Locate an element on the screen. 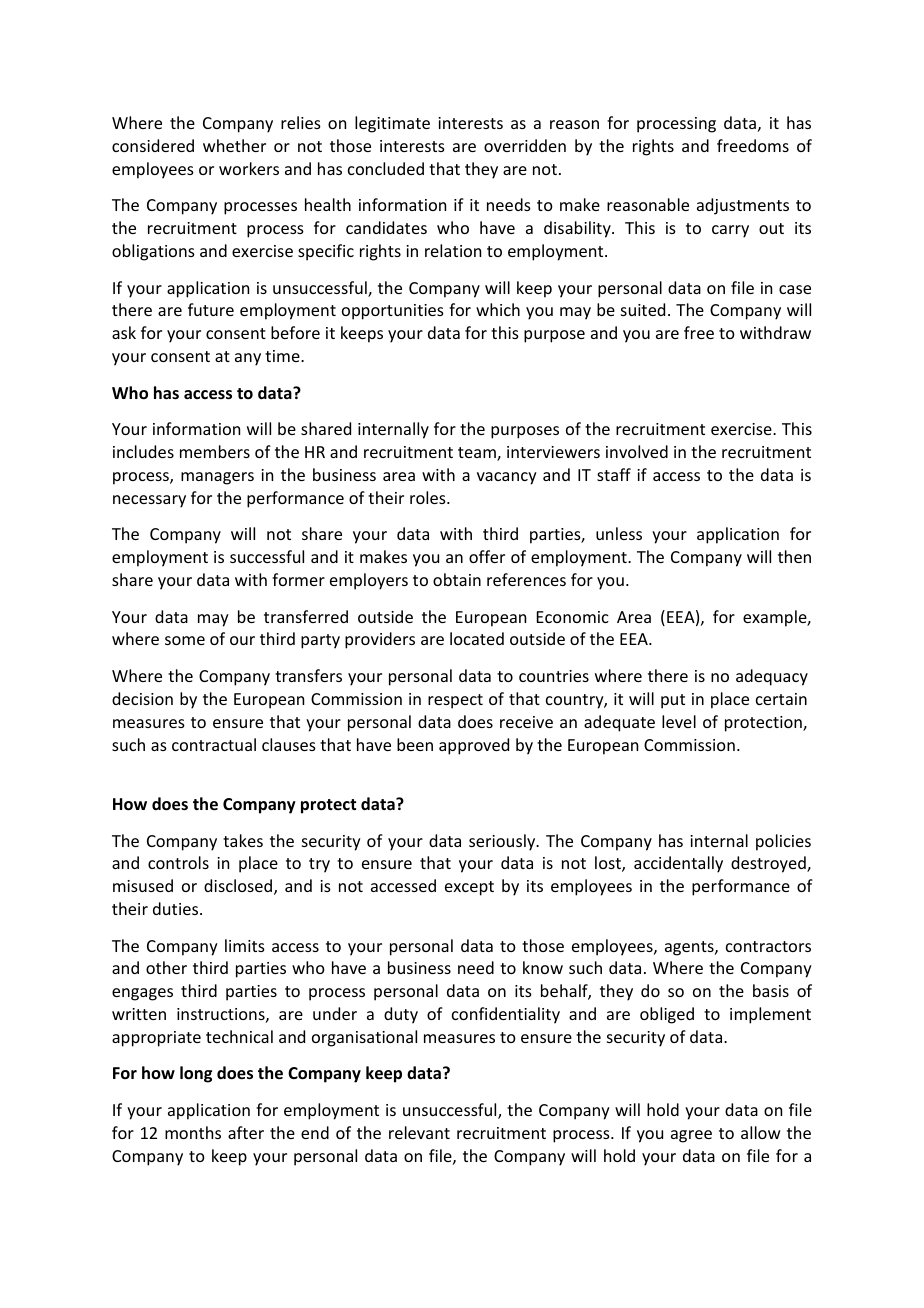  members is located at coordinates (215, 451).
